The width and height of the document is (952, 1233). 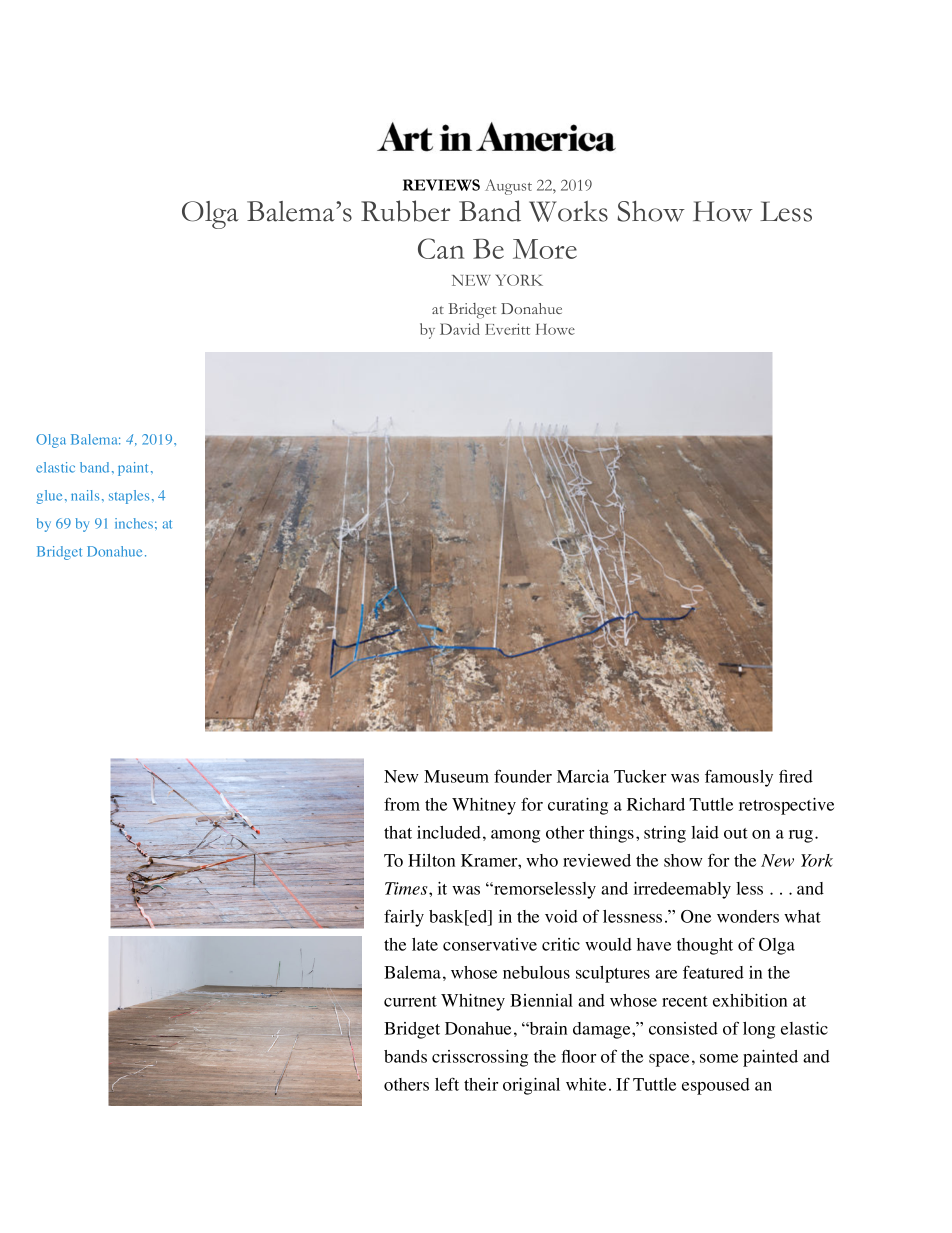 What do you see at coordinates (555, 329) in the document?
I see `Howe` at bounding box center [555, 329].
